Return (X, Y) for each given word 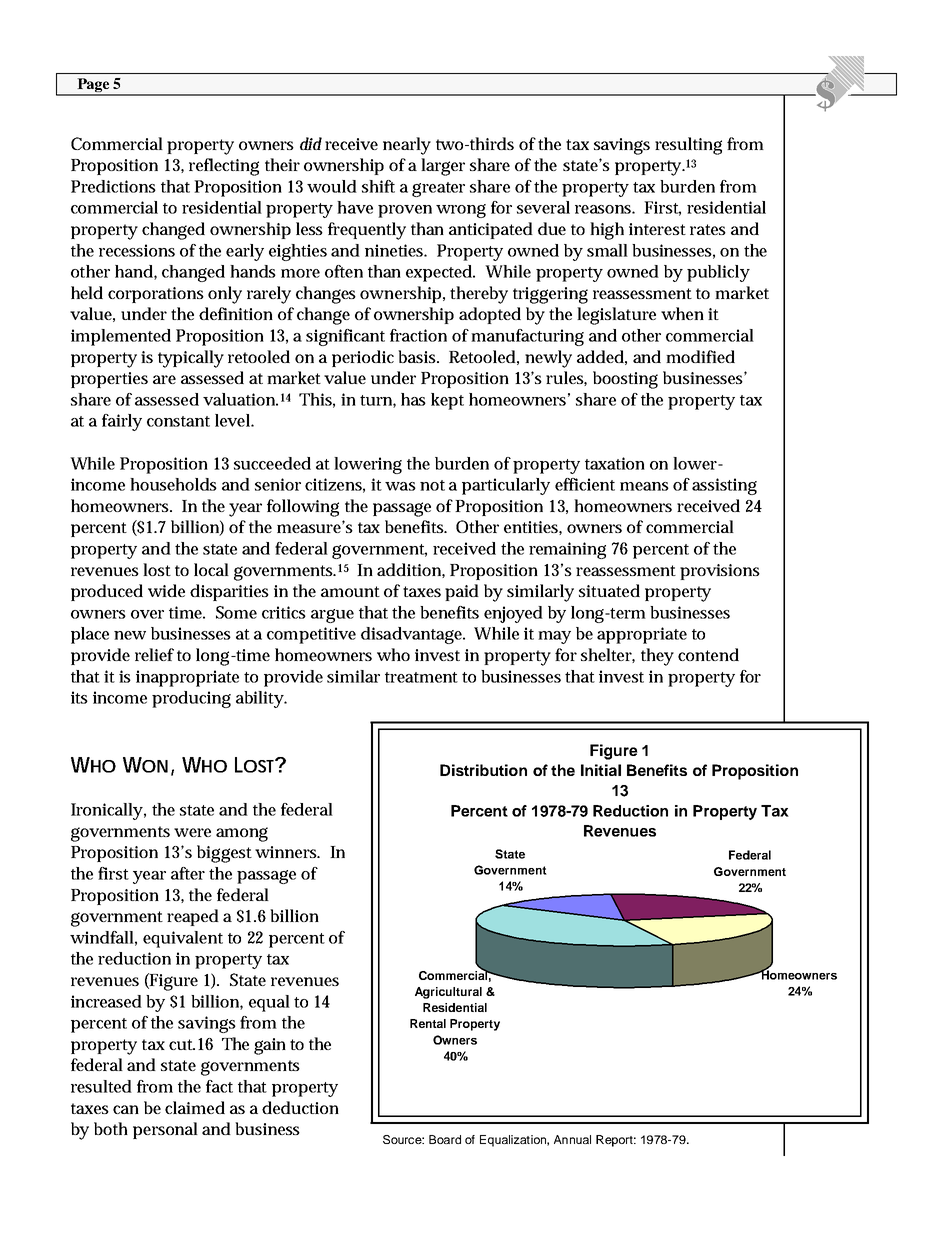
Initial (601, 770)
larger (443, 167)
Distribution (483, 770)
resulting (688, 146)
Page (93, 86)
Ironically (107, 811)
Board (445, 1139)
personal (165, 1130)
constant (178, 421)
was (400, 486)
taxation (615, 463)
